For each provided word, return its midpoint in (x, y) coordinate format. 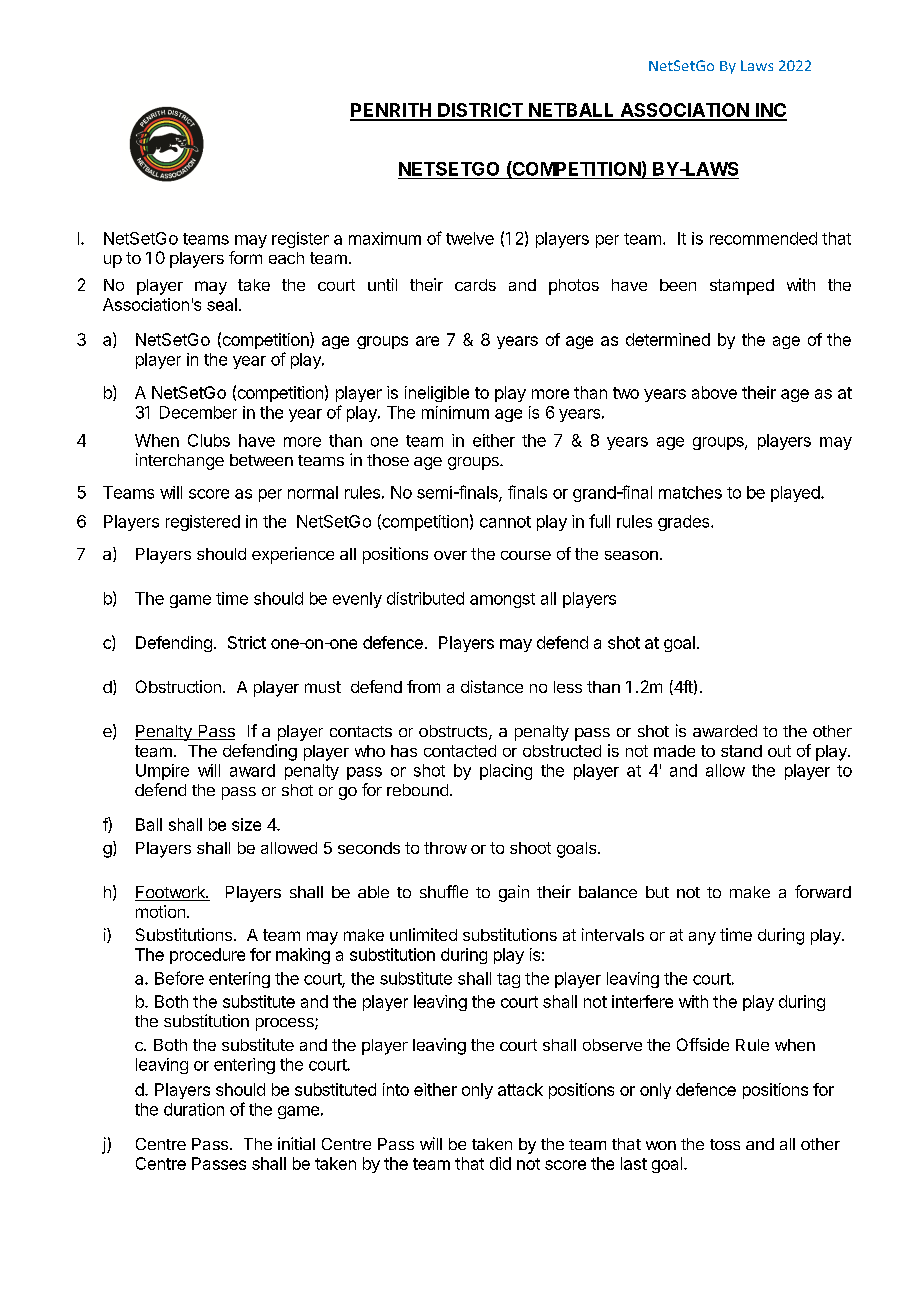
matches (690, 492)
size (246, 824)
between (261, 460)
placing (506, 772)
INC (770, 111)
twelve (470, 238)
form (245, 257)
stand (741, 751)
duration (194, 1109)
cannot (505, 522)
